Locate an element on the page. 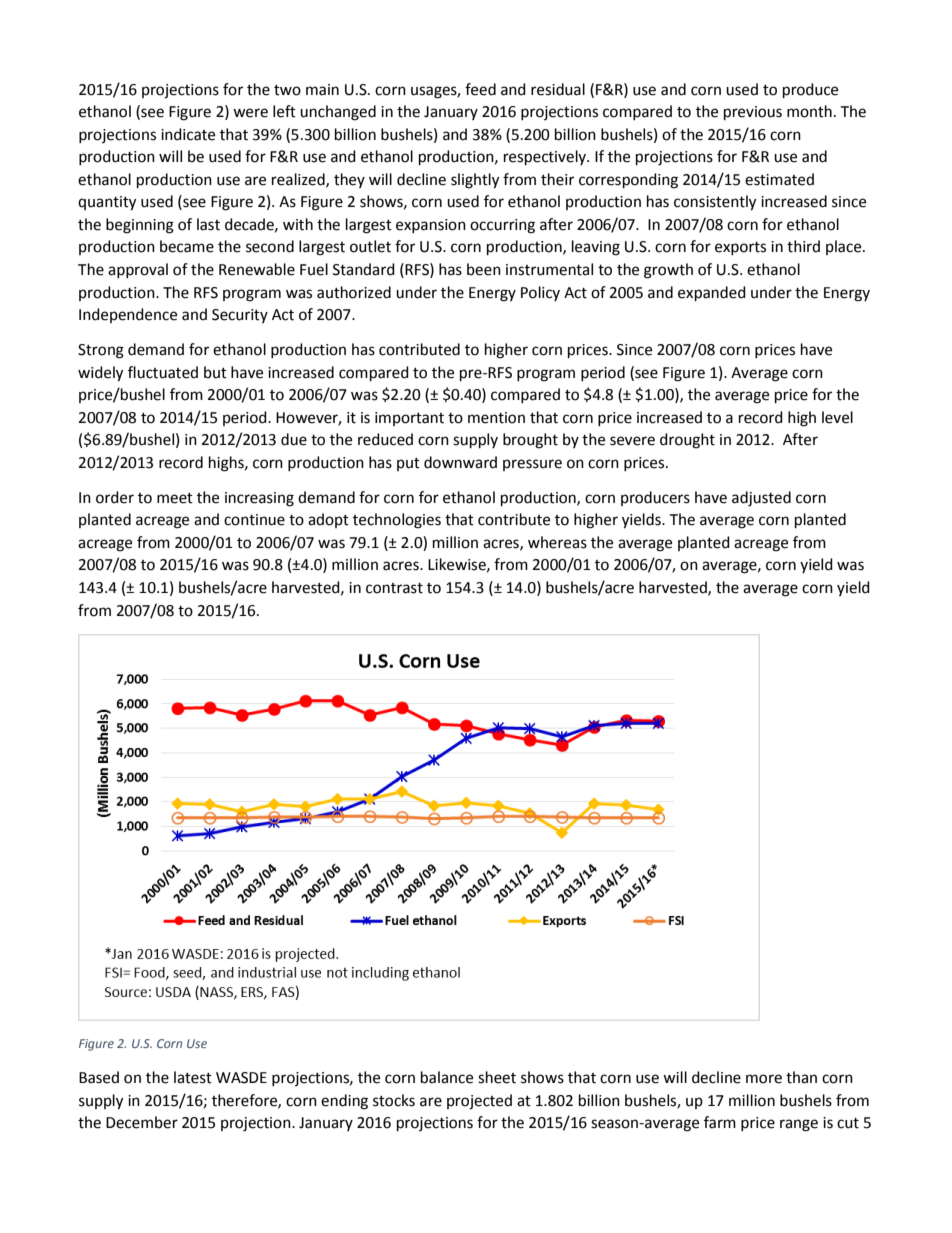 The width and height of the page is (952, 1233). continue is located at coordinates (254, 520).
